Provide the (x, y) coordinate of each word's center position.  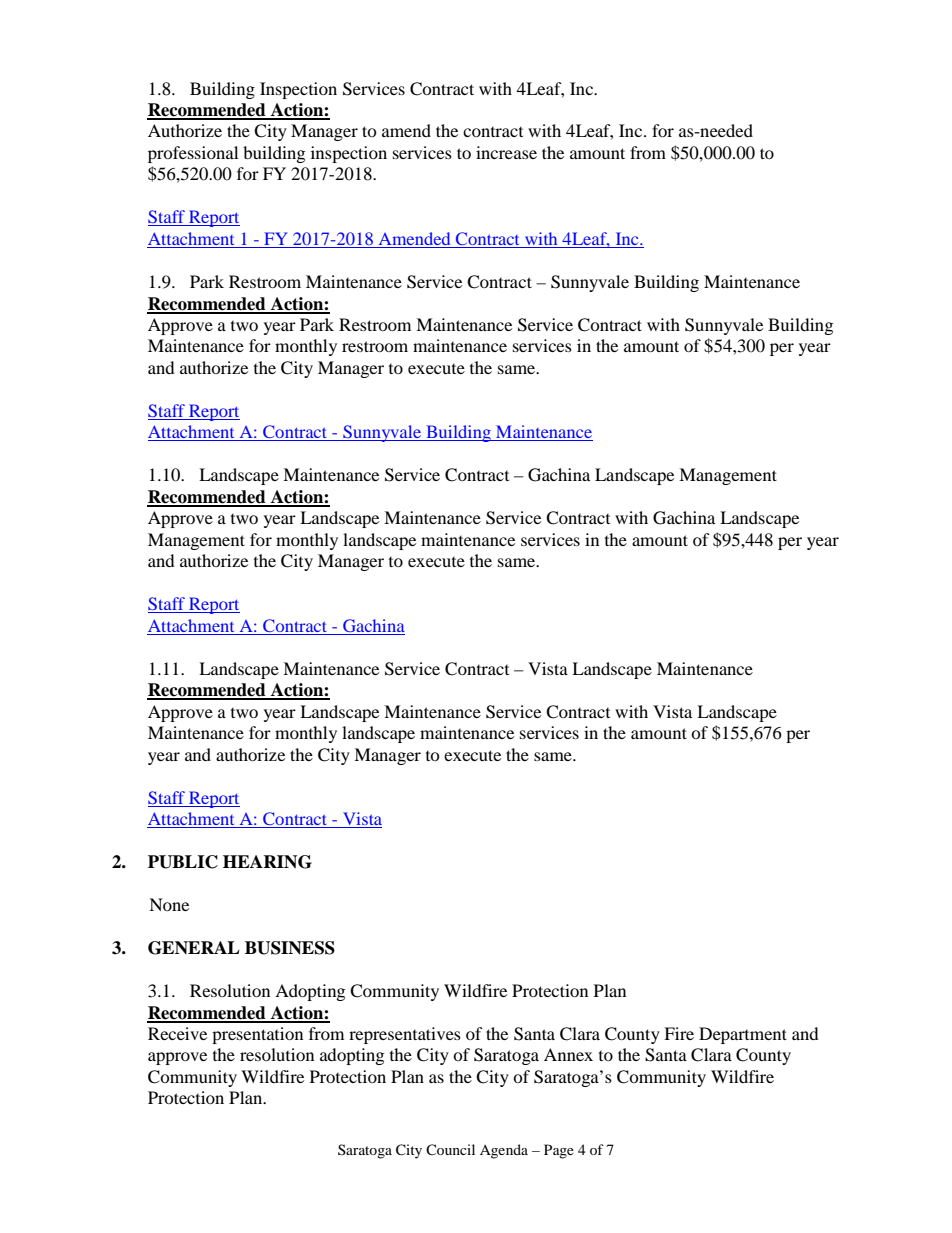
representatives (405, 1035)
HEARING (267, 862)
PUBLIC (183, 862)
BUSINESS (290, 948)
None (169, 904)
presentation (257, 1035)
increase (506, 152)
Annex (568, 1054)
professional (193, 154)
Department (743, 1035)
